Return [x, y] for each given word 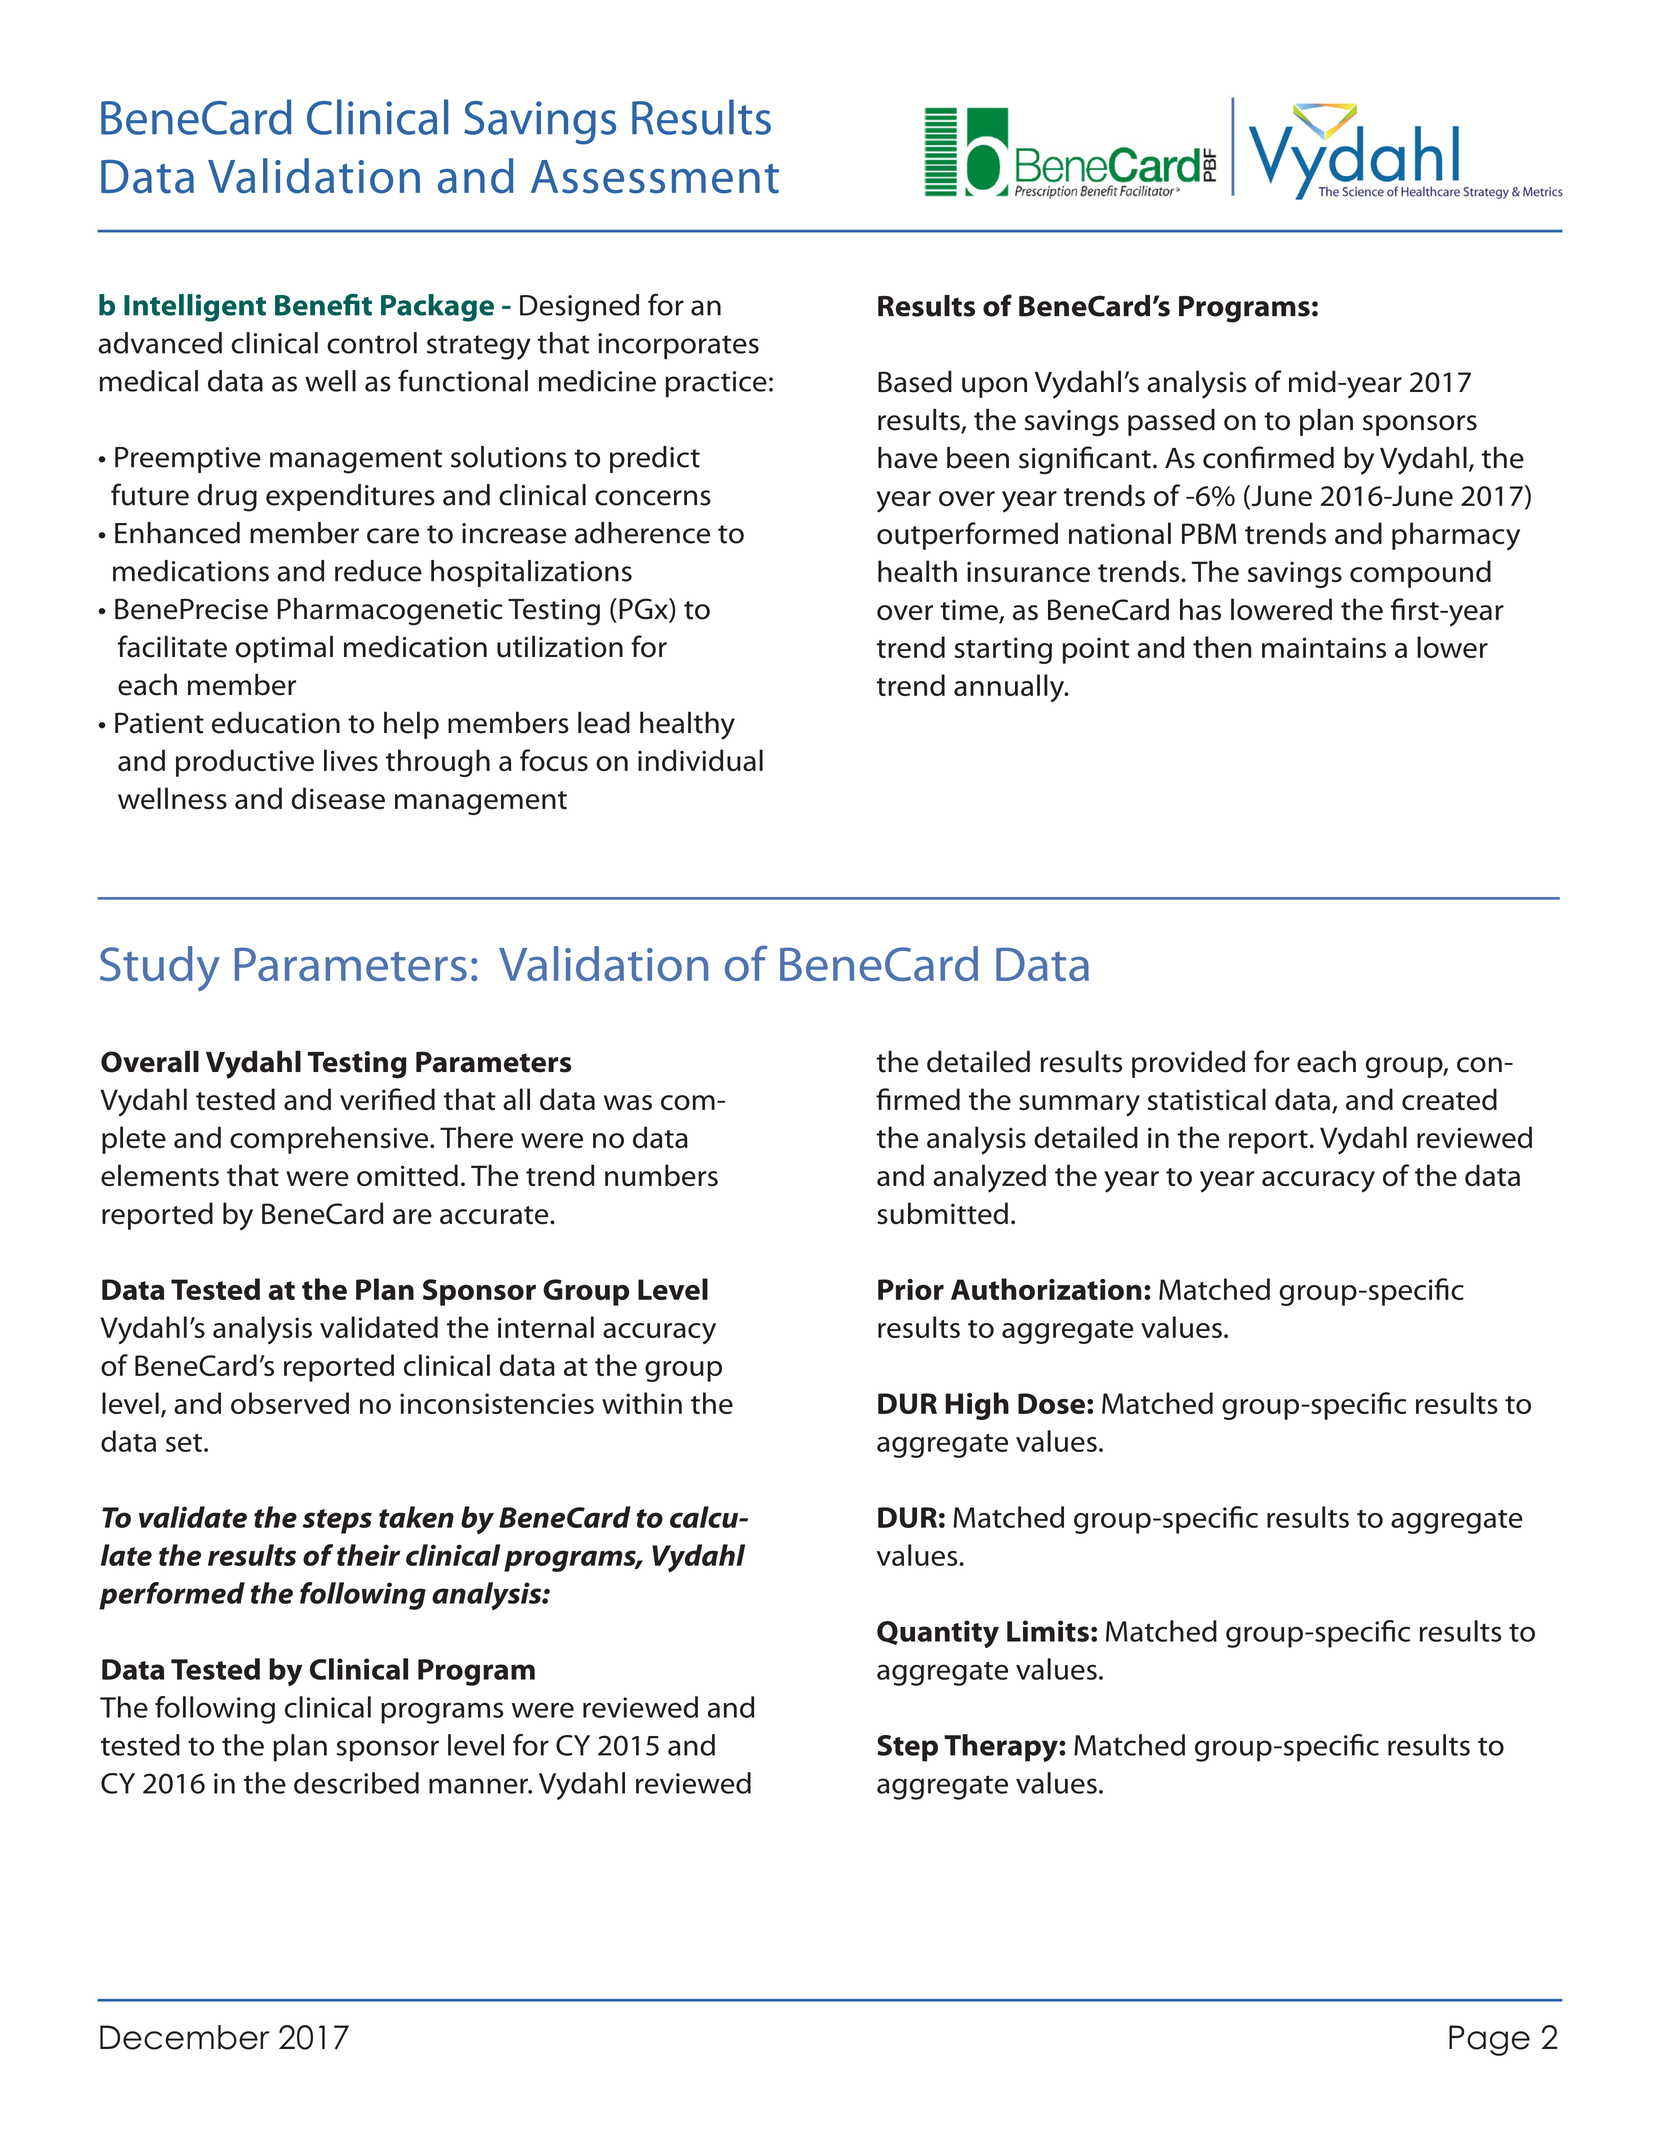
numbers [661, 1175]
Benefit [323, 304]
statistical [1207, 1099]
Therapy [1002, 1748]
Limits [1048, 1631]
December [184, 2037]
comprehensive [330, 1140]
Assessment [655, 177]
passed [1171, 422]
